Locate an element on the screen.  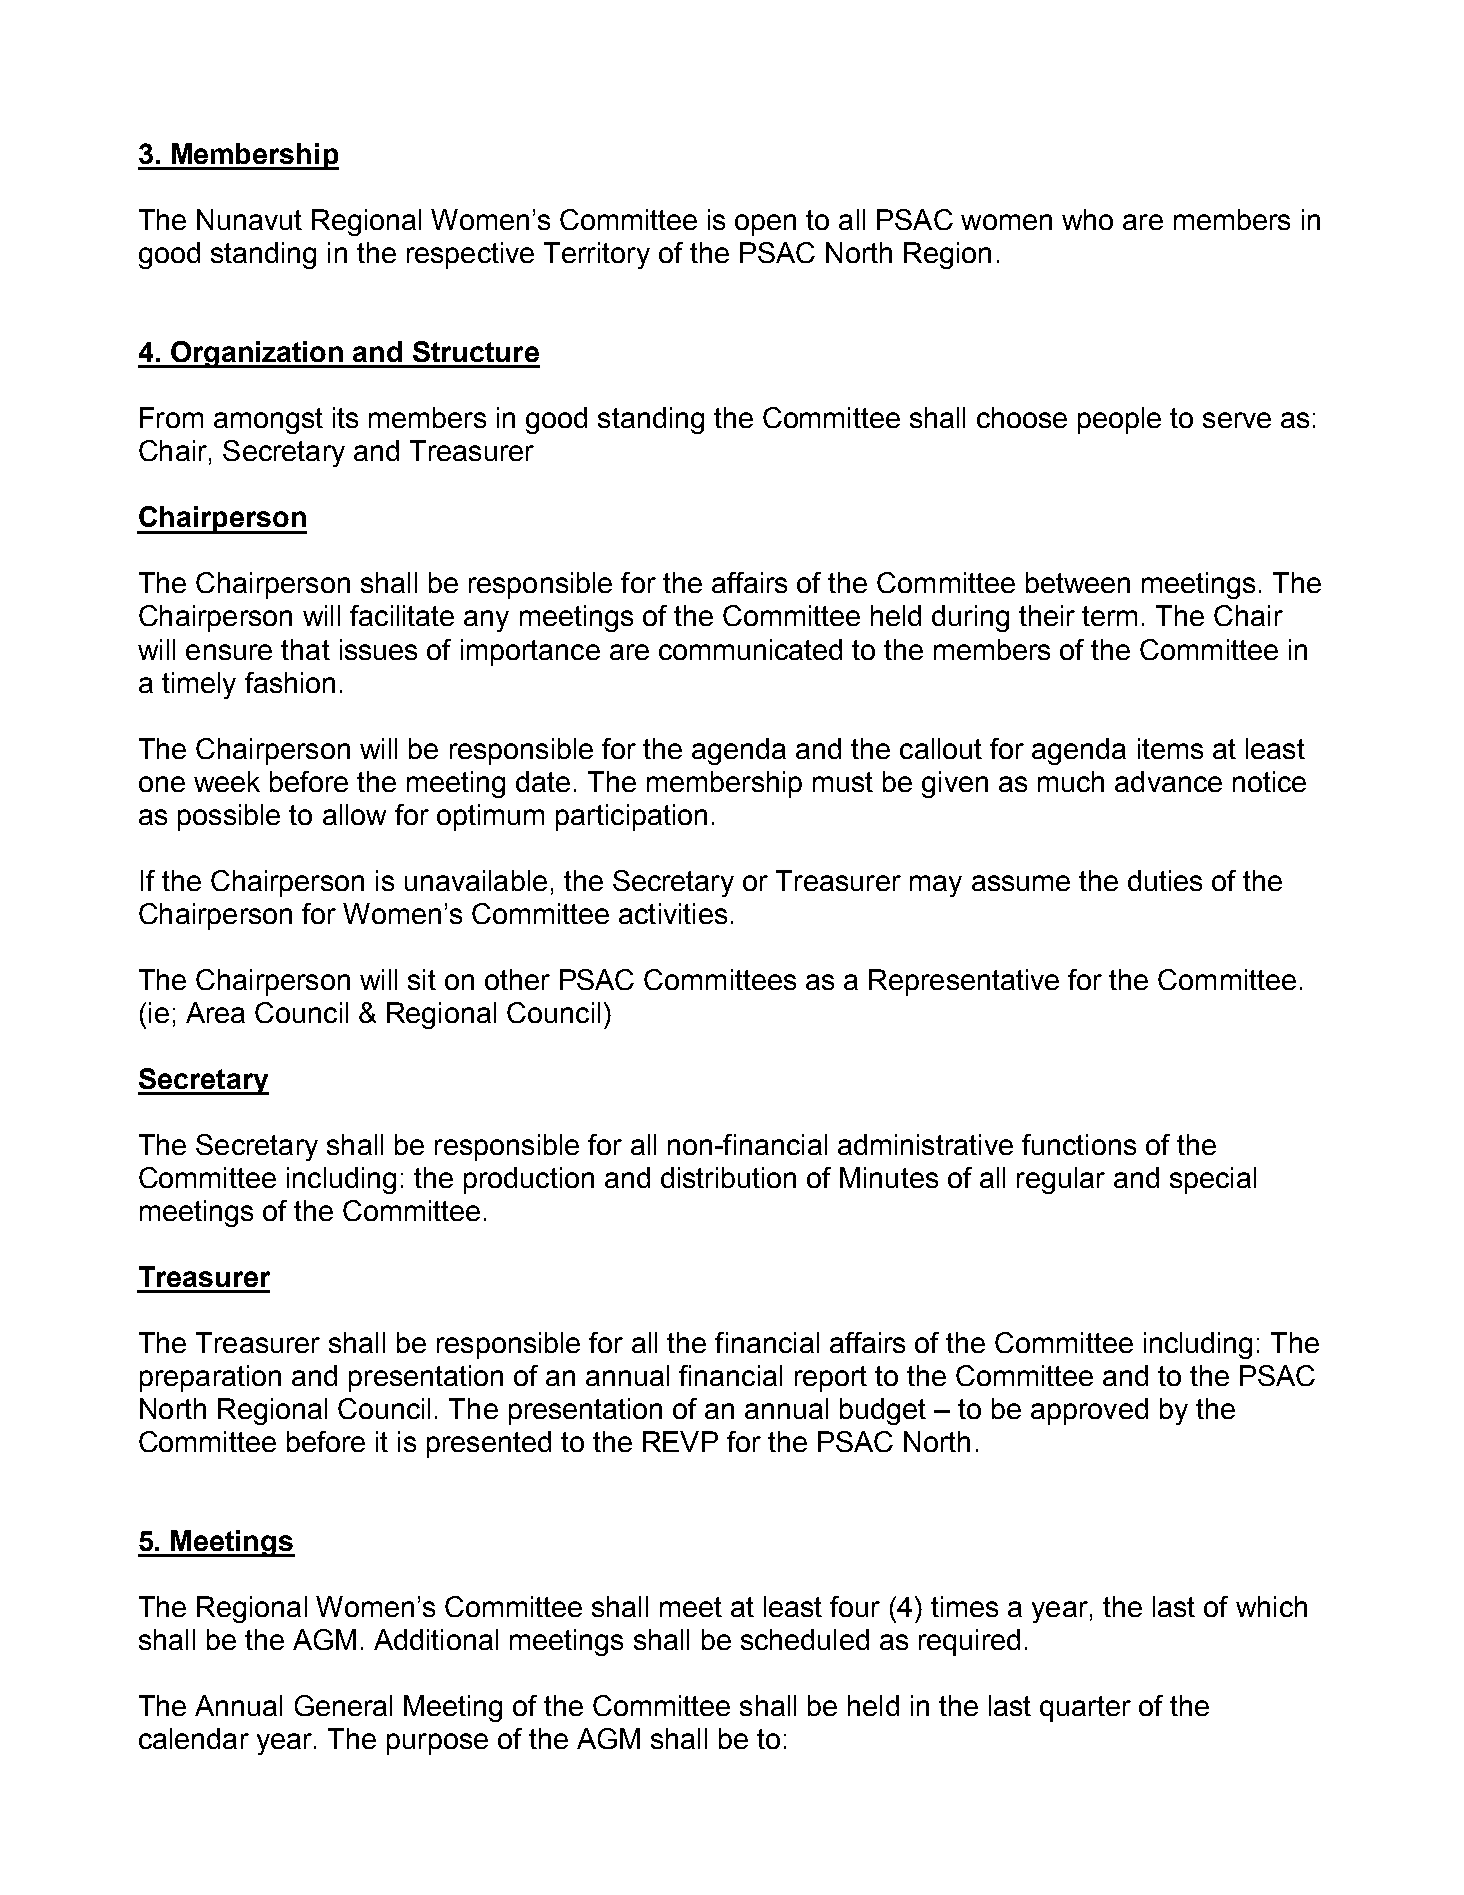
who is located at coordinates (1087, 219).
